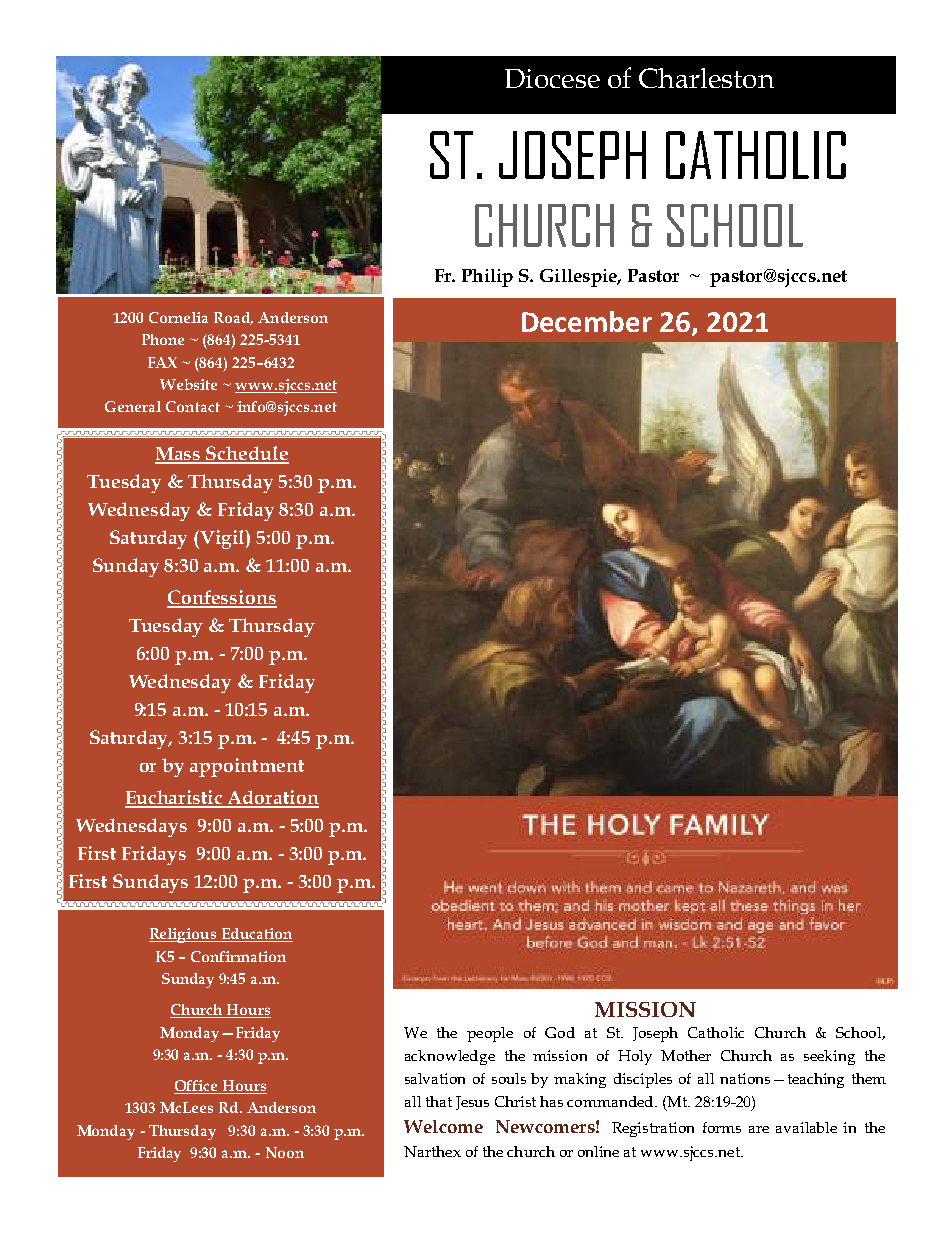  Describe the element at coordinates (552, 78) in the document. I see `Diocese` at that location.
